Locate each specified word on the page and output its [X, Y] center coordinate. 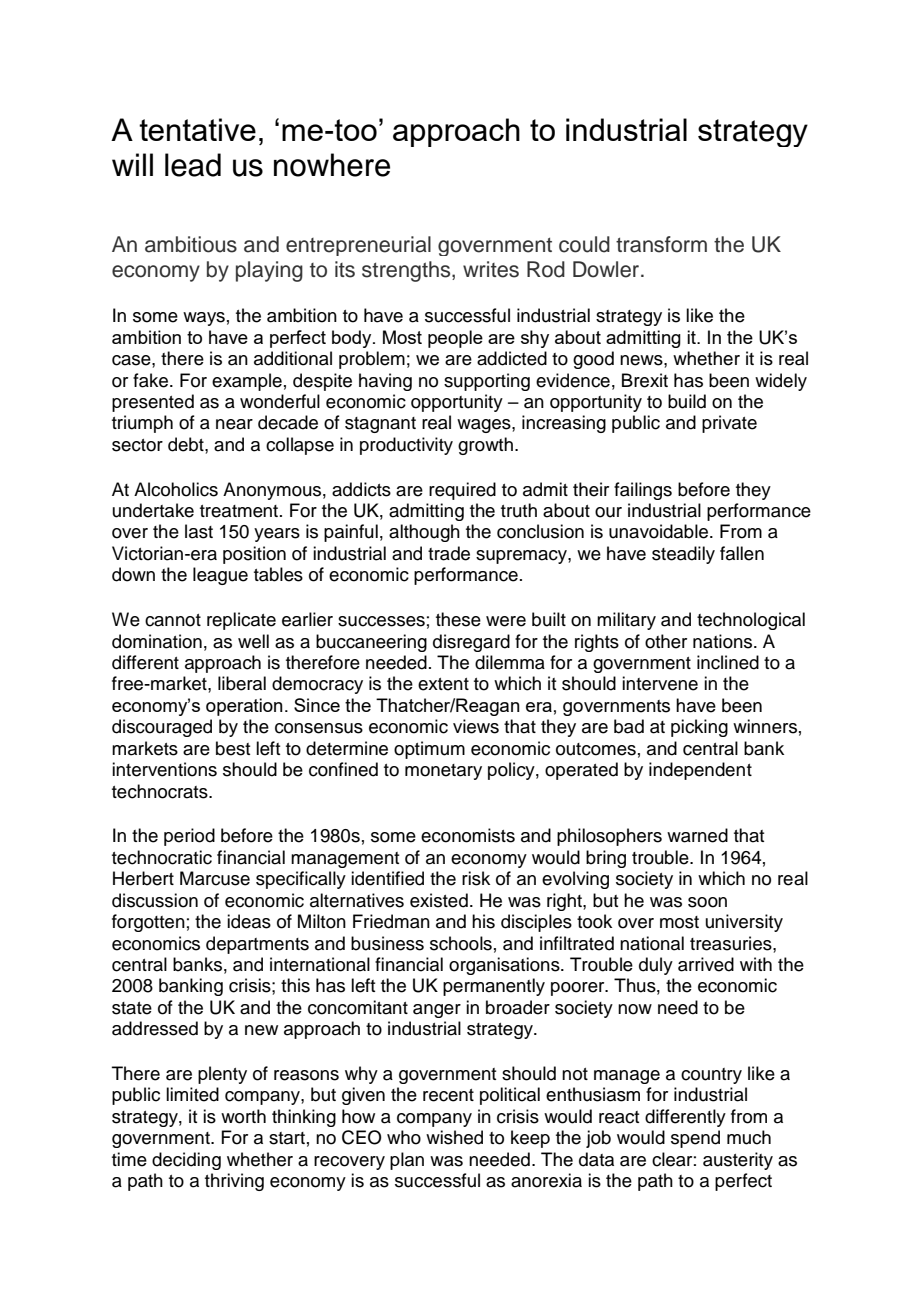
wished [454, 1137]
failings [643, 491]
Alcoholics [176, 489]
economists [468, 835]
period [189, 837]
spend [695, 1139]
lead [193, 165]
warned [697, 835]
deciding [186, 1161]
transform [661, 244]
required [462, 491]
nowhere [332, 165]
